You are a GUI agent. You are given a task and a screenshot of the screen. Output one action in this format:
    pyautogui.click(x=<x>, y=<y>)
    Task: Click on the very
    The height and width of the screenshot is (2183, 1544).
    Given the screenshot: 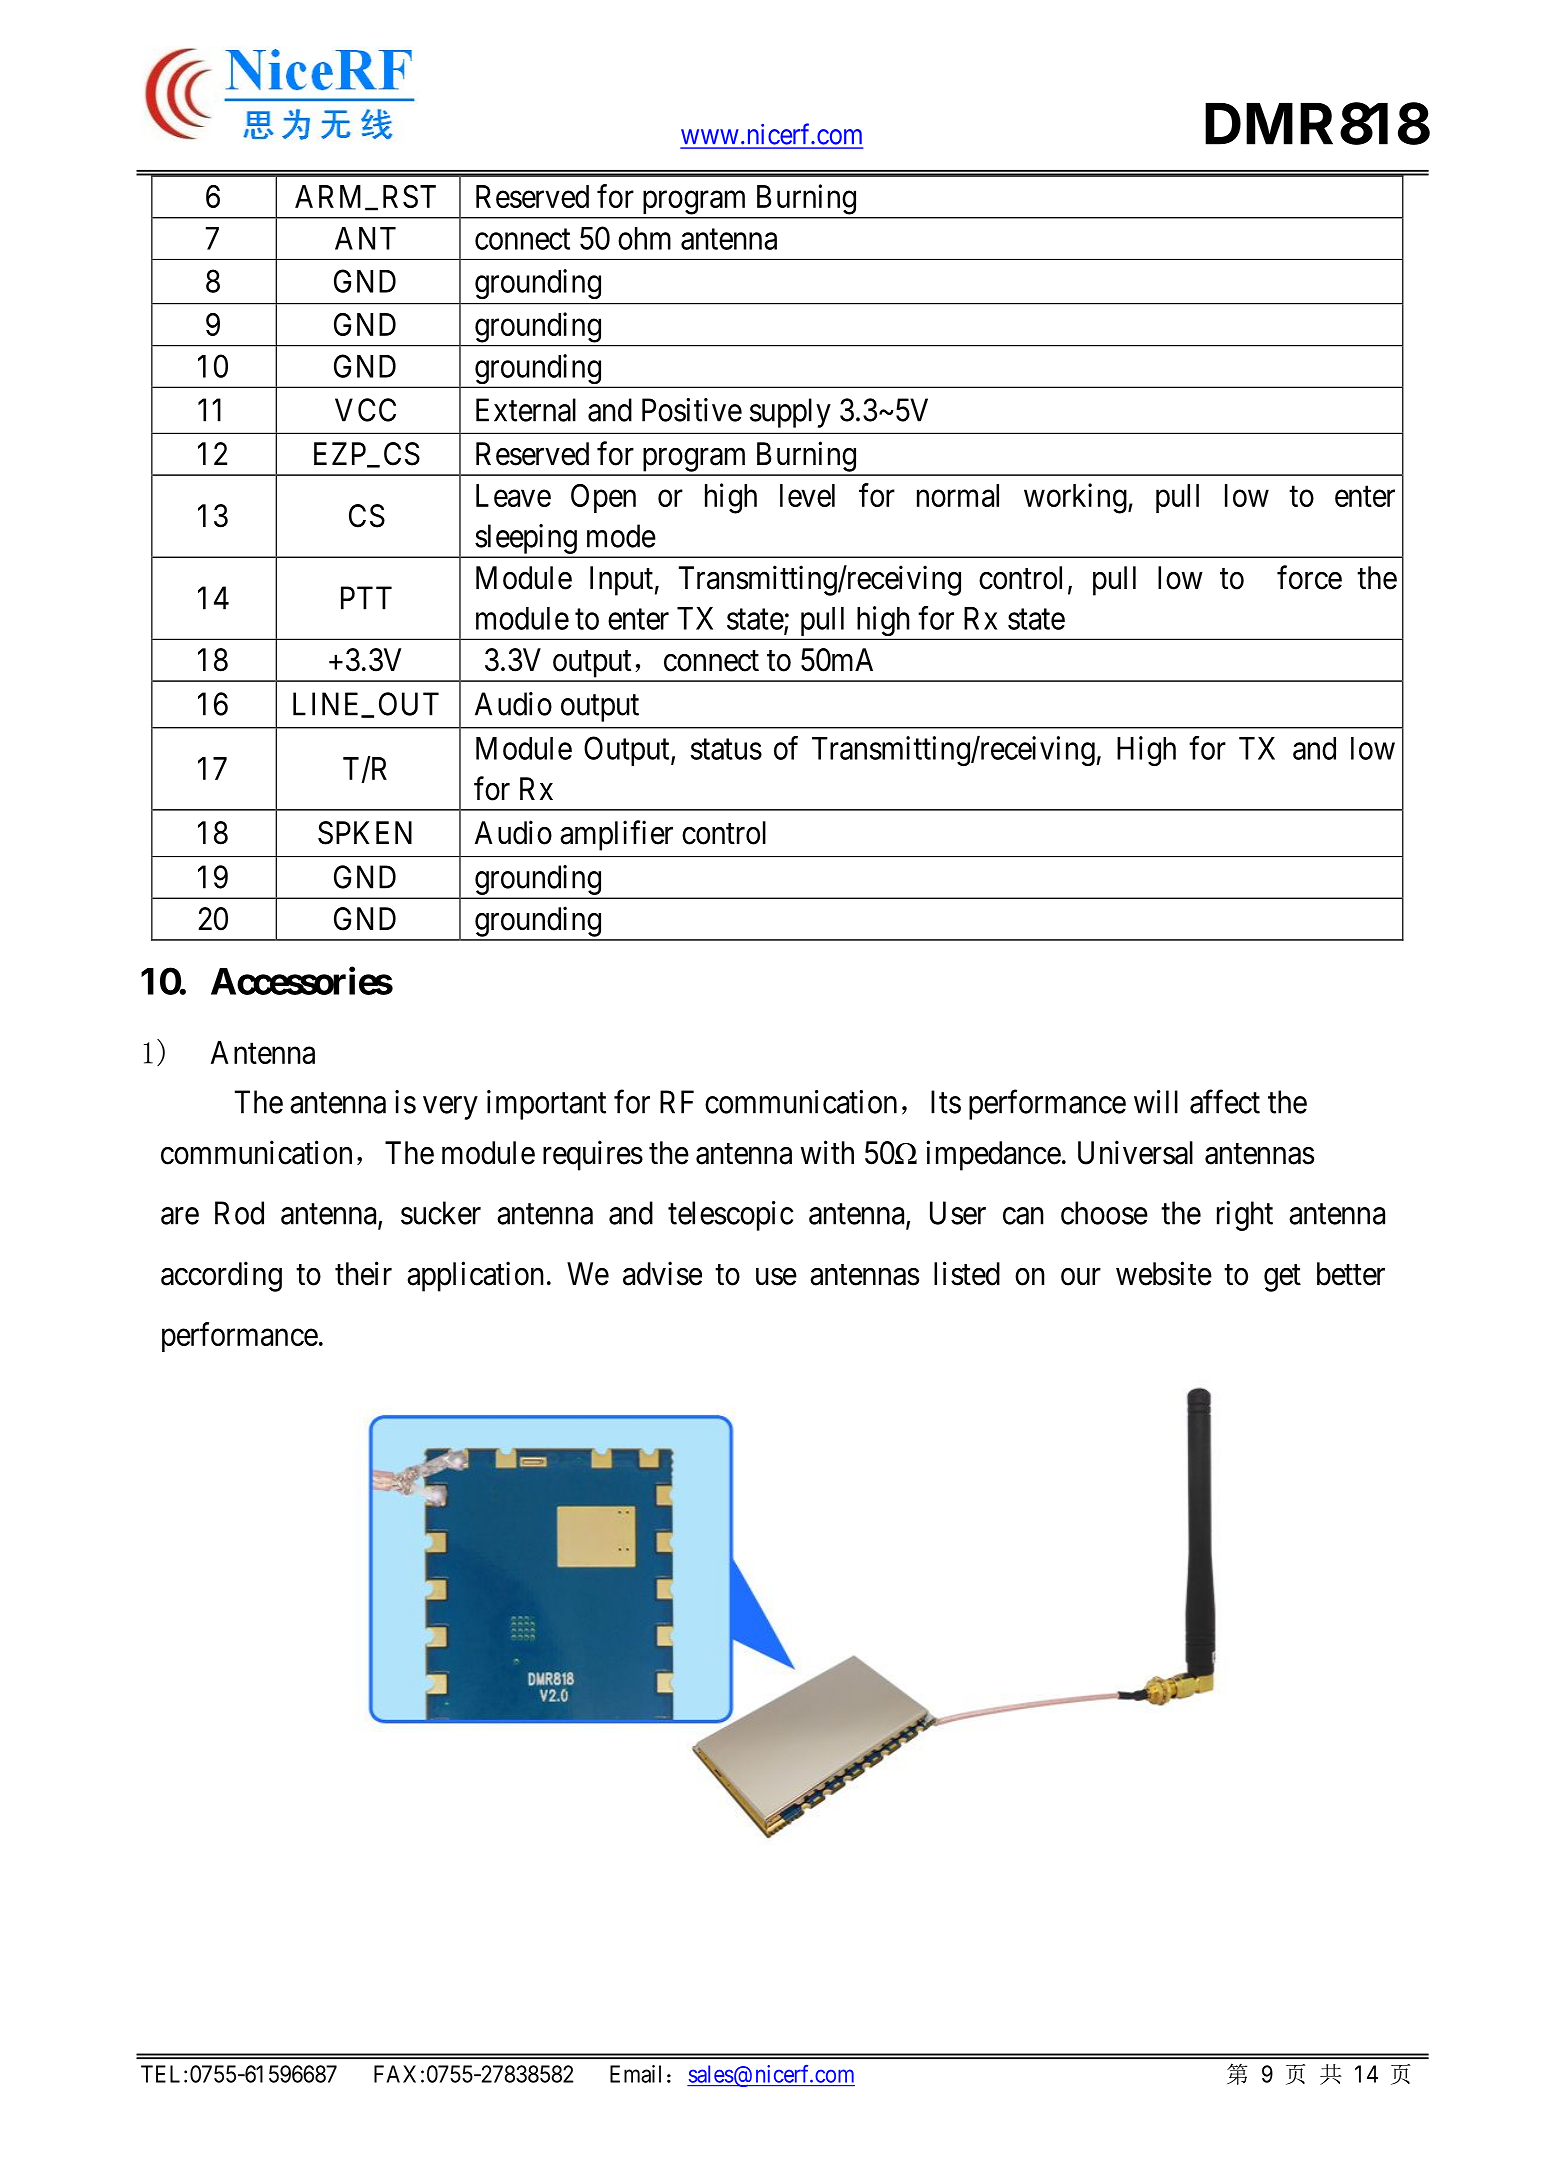 What is the action you would take?
    pyautogui.click(x=450, y=1108)
